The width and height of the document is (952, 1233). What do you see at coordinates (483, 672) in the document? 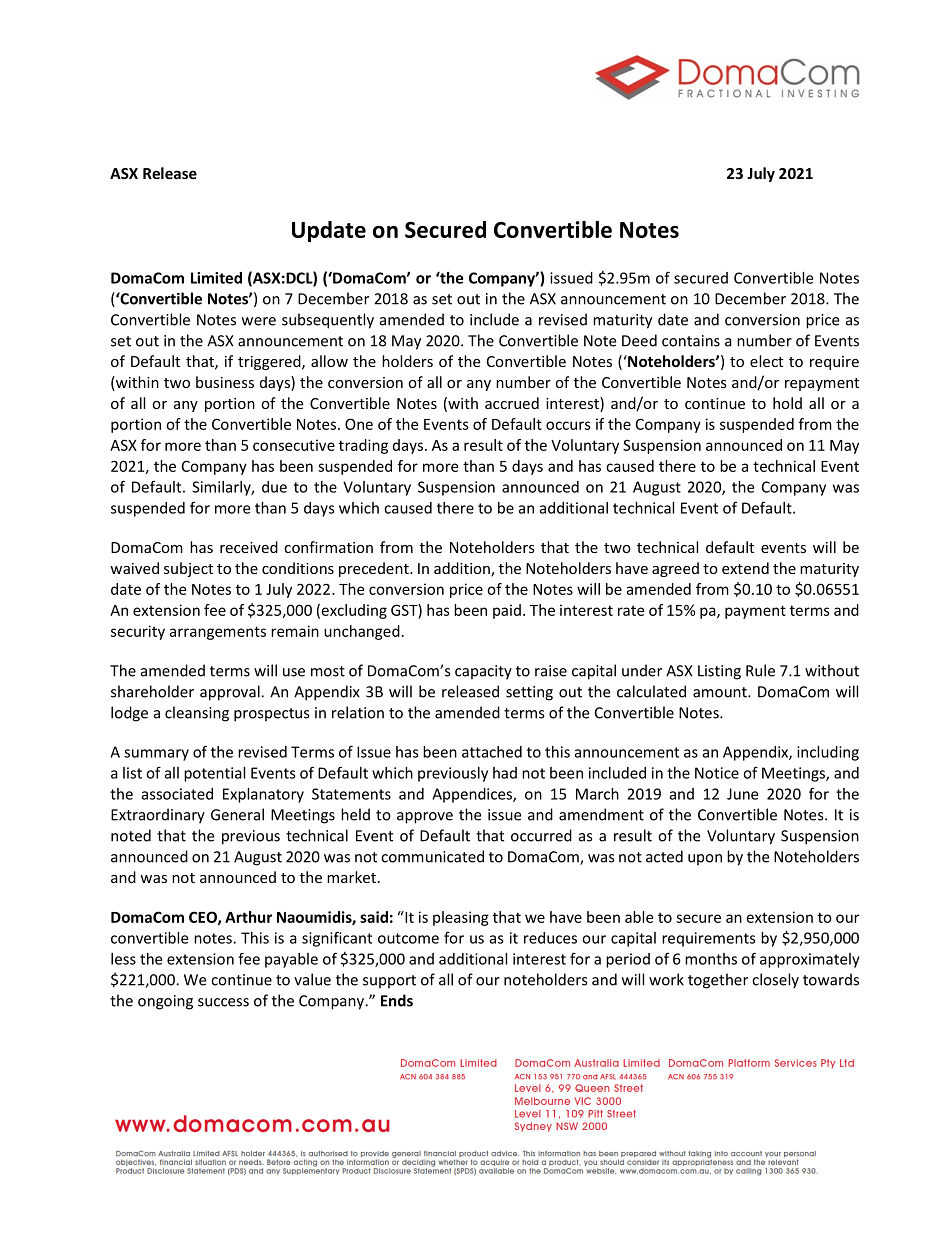
I see `capacity` at bounding box center [483, 672].
